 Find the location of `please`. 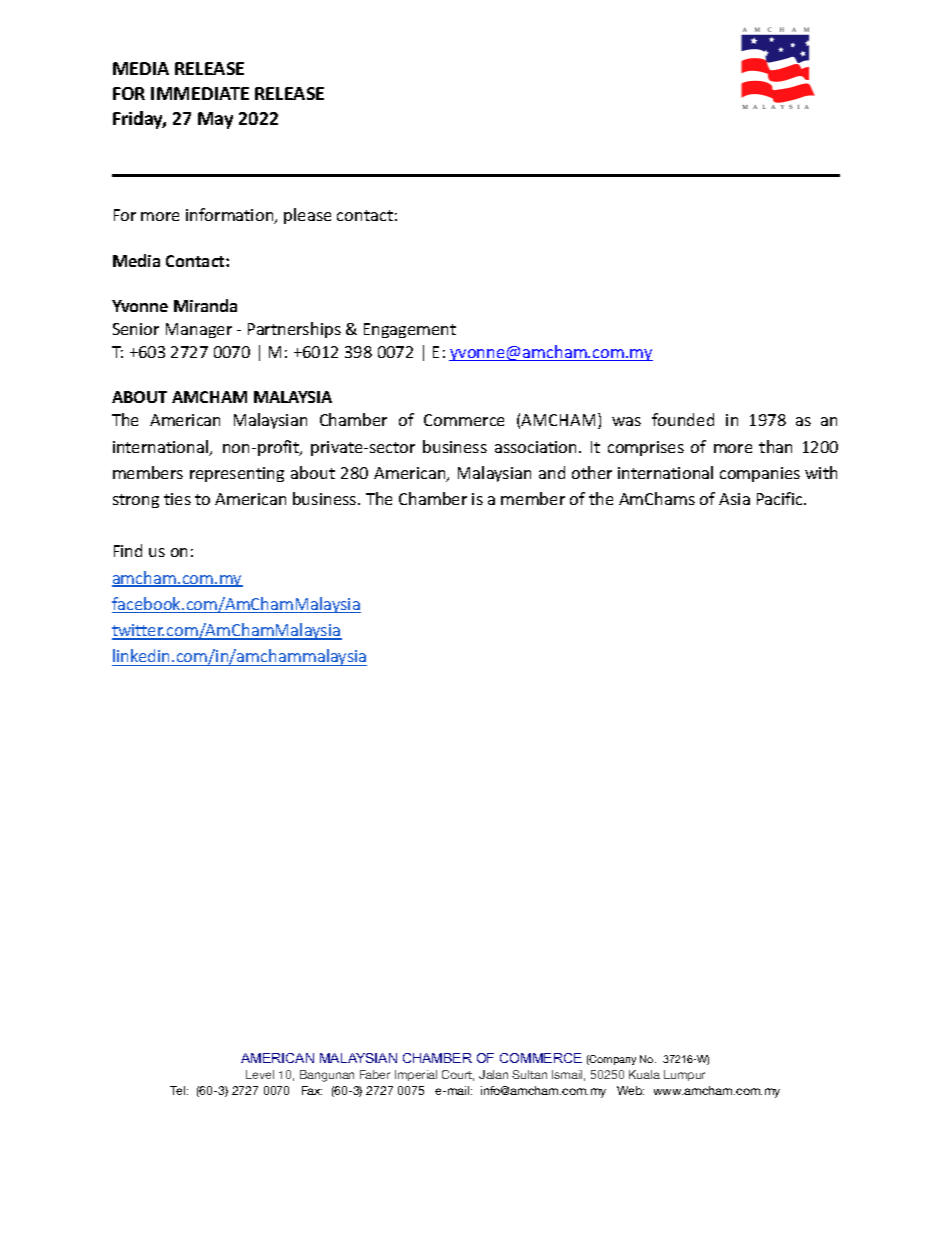

please is located at coordinates (307, 216).
